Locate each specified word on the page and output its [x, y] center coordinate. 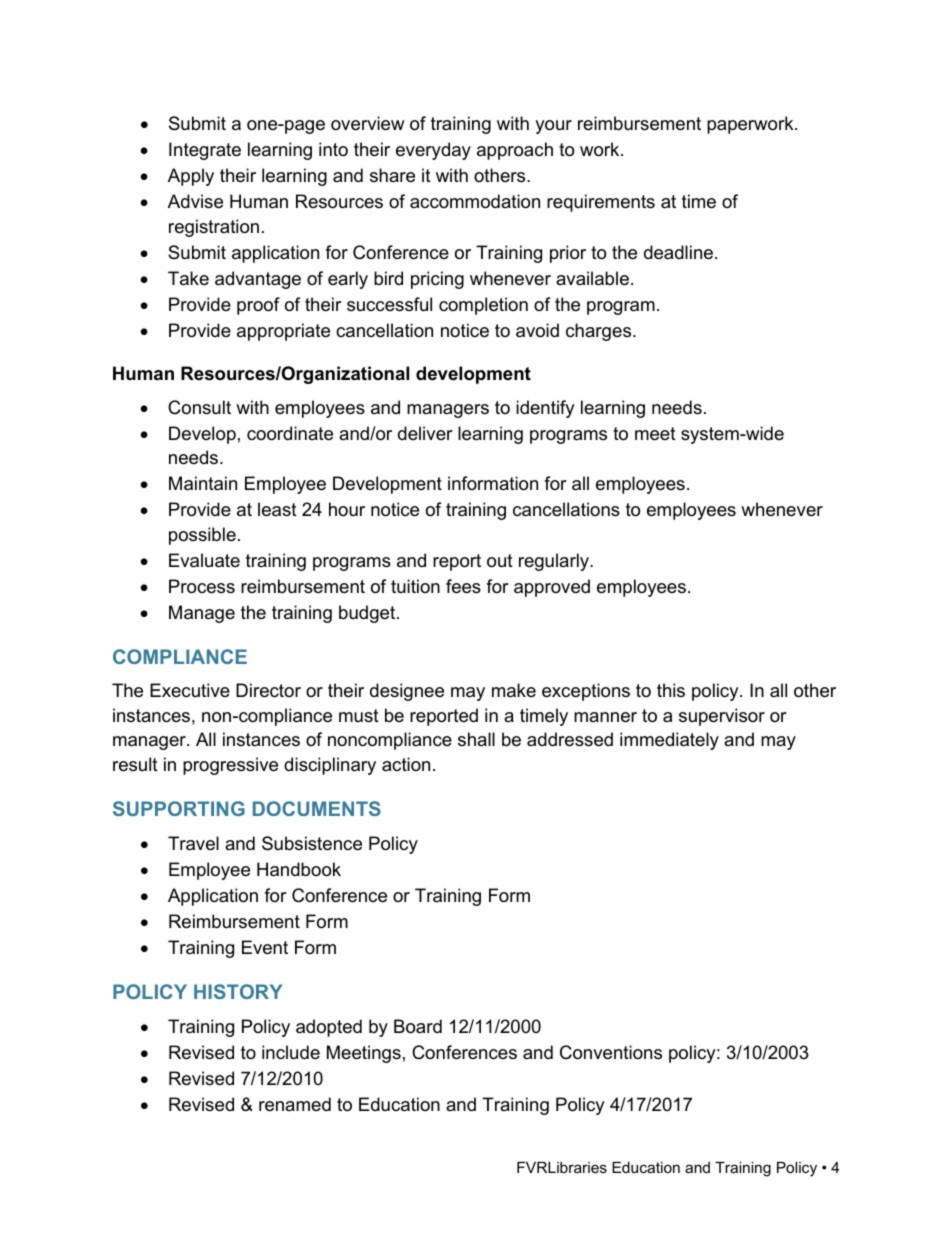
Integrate [205, 151]
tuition [415, 586]
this [671, 690]
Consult [199, 407]
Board [418, 1026]
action [406, 764]
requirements [601, 203]
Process [202, 586]
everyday [433, 151]
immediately [669, 741]
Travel [193, 843]
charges [600, 332]
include [291, 1052]
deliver [425, 433]
